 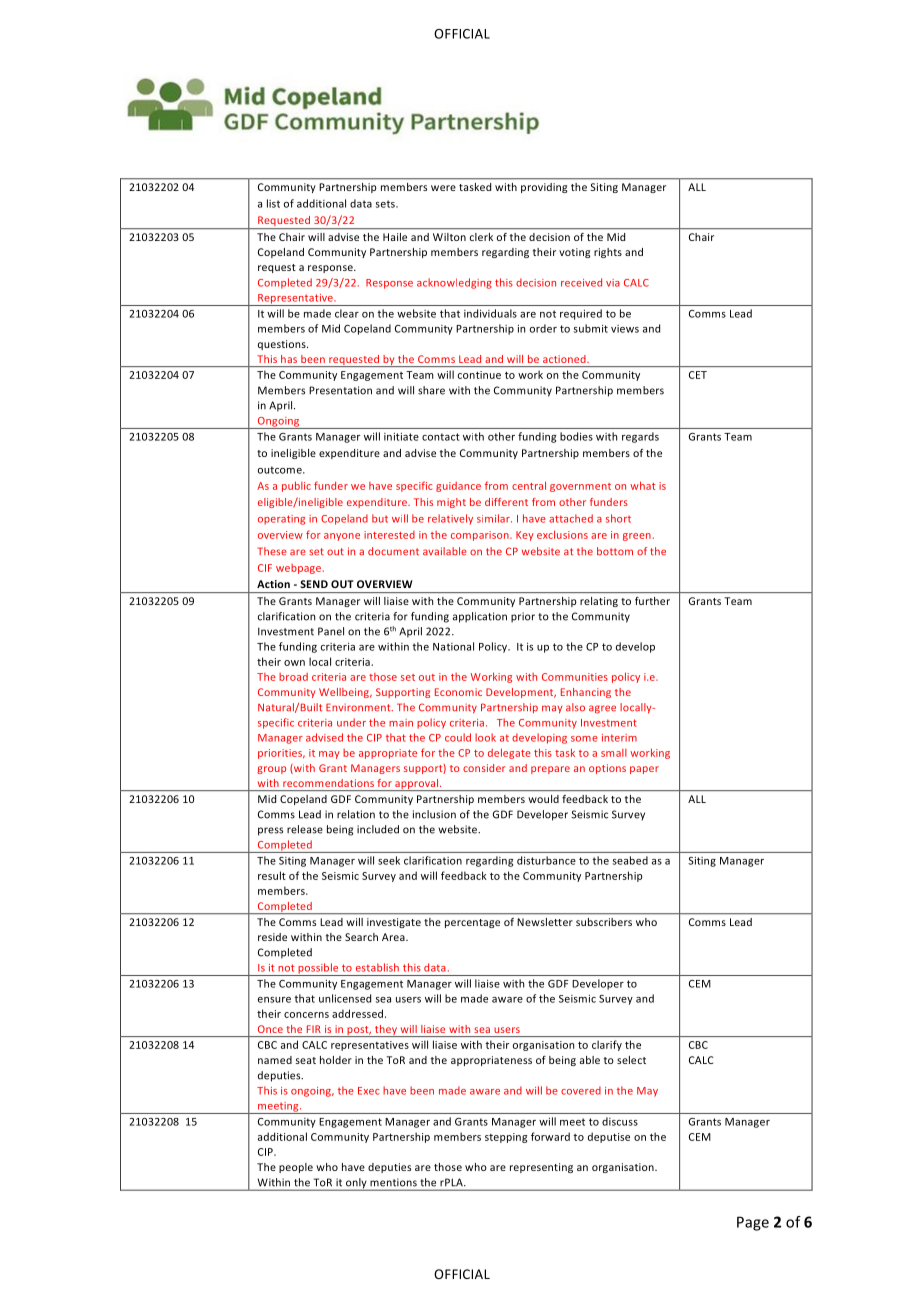 I want to click on list, so click(x=273, y=203).
